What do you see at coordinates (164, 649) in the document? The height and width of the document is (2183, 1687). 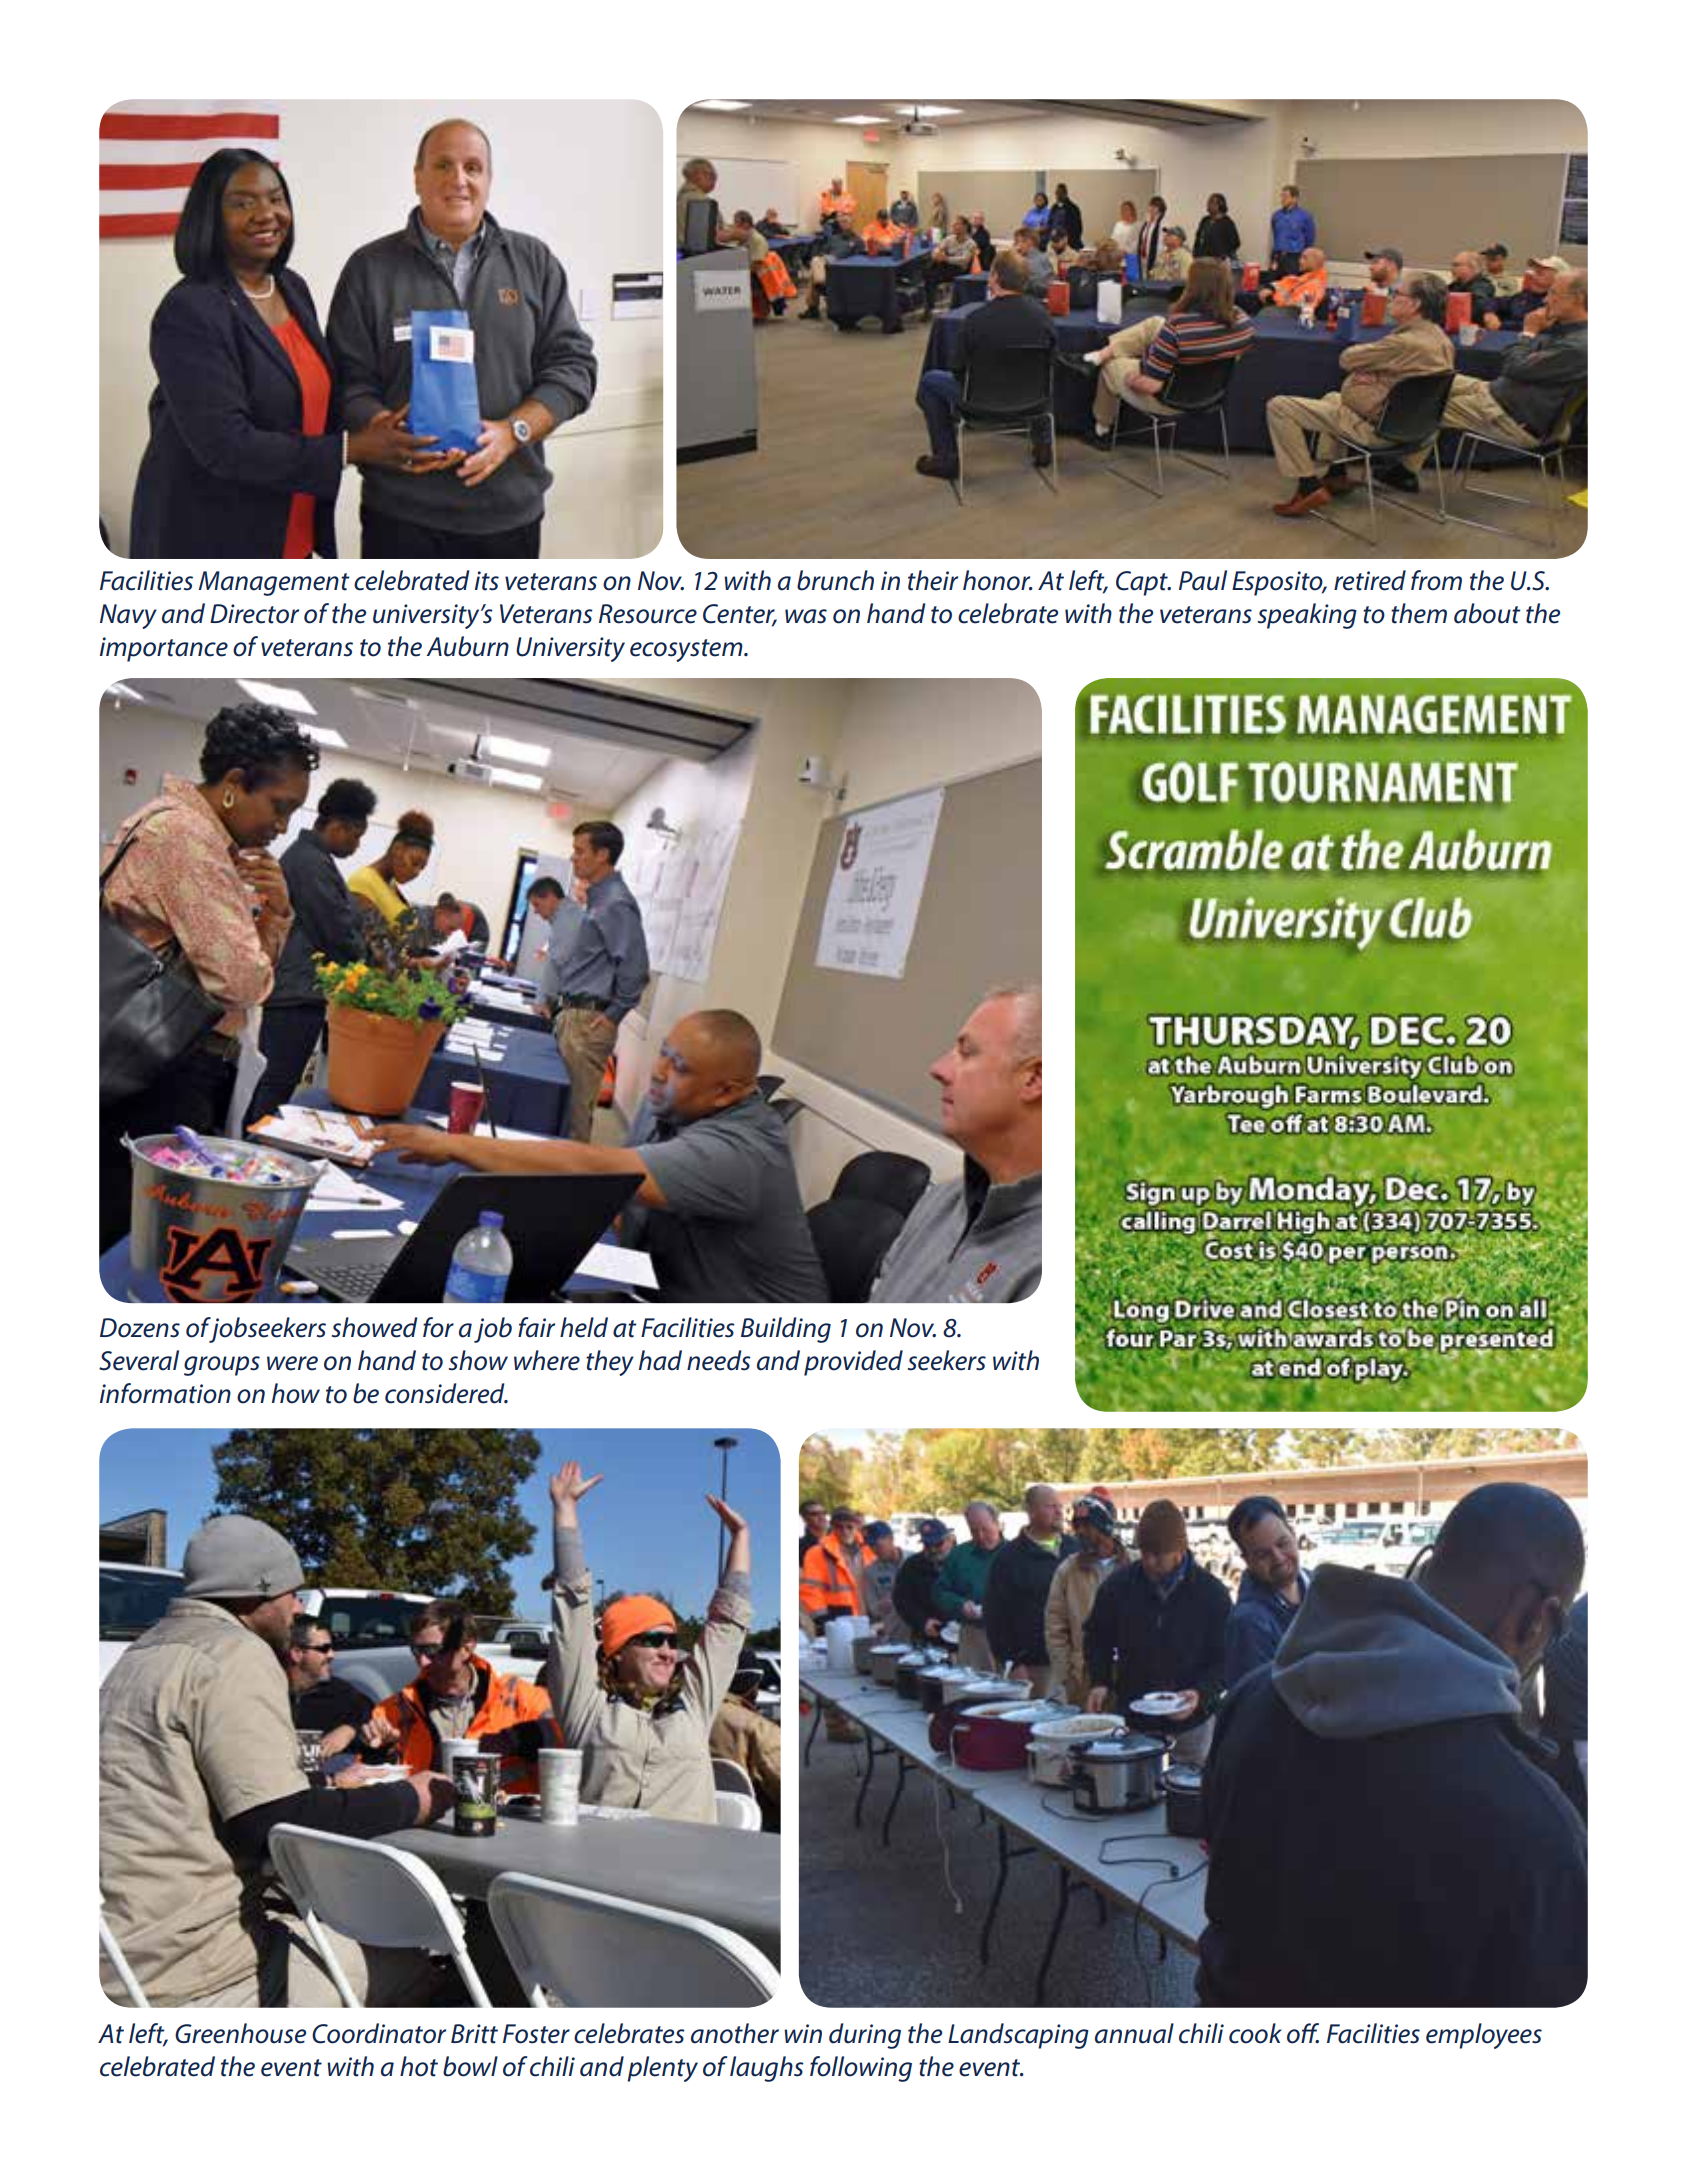 I see `importance` at bounding box center [164, 649].
